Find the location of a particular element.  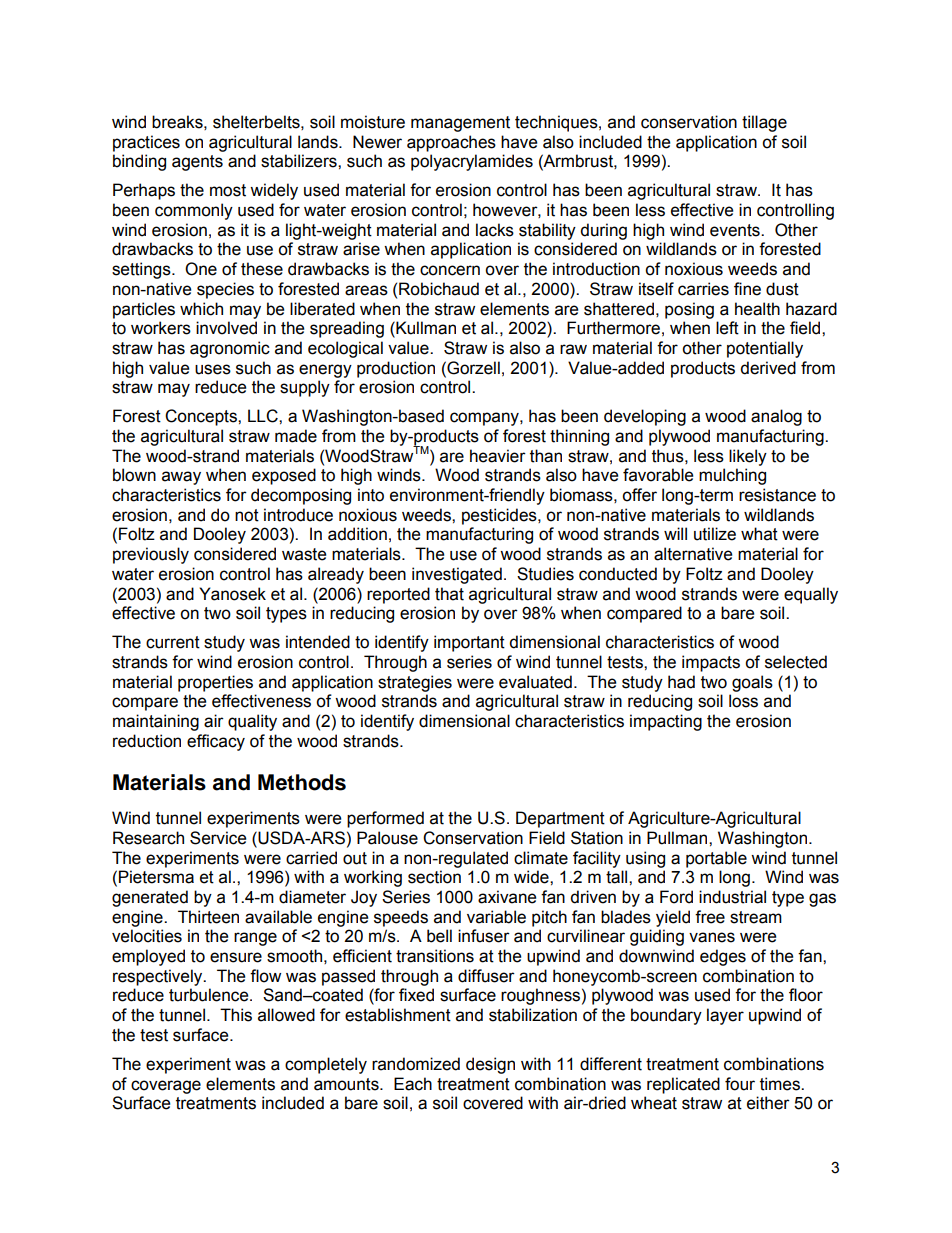

not is located at coordinates (247, 515).
